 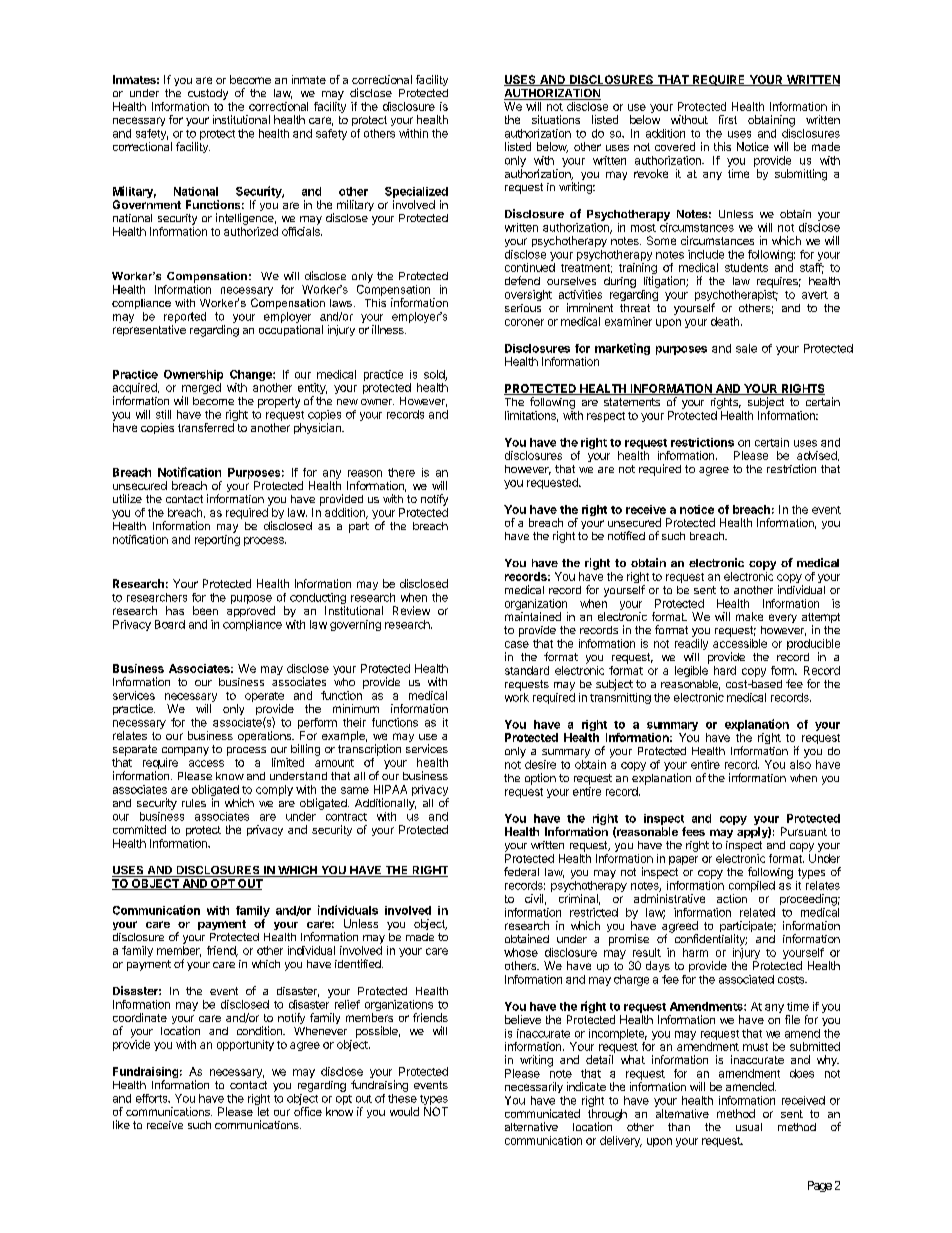 What do you see at coordinates (206, 427) in the image?
I see `transferred` at bounding box center [206, 427].
